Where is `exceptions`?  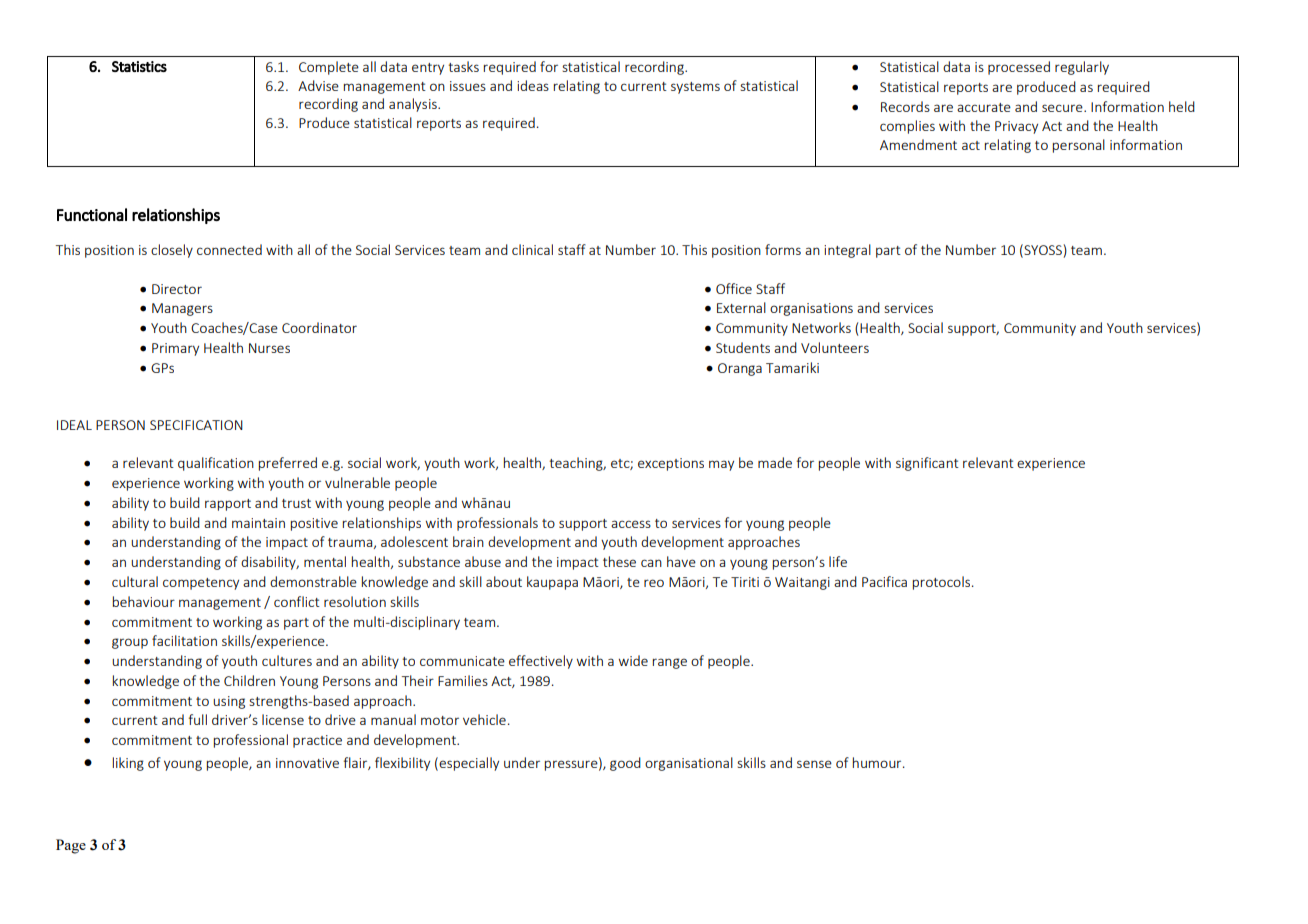
exceptions is located at coordinates (671, 464).
